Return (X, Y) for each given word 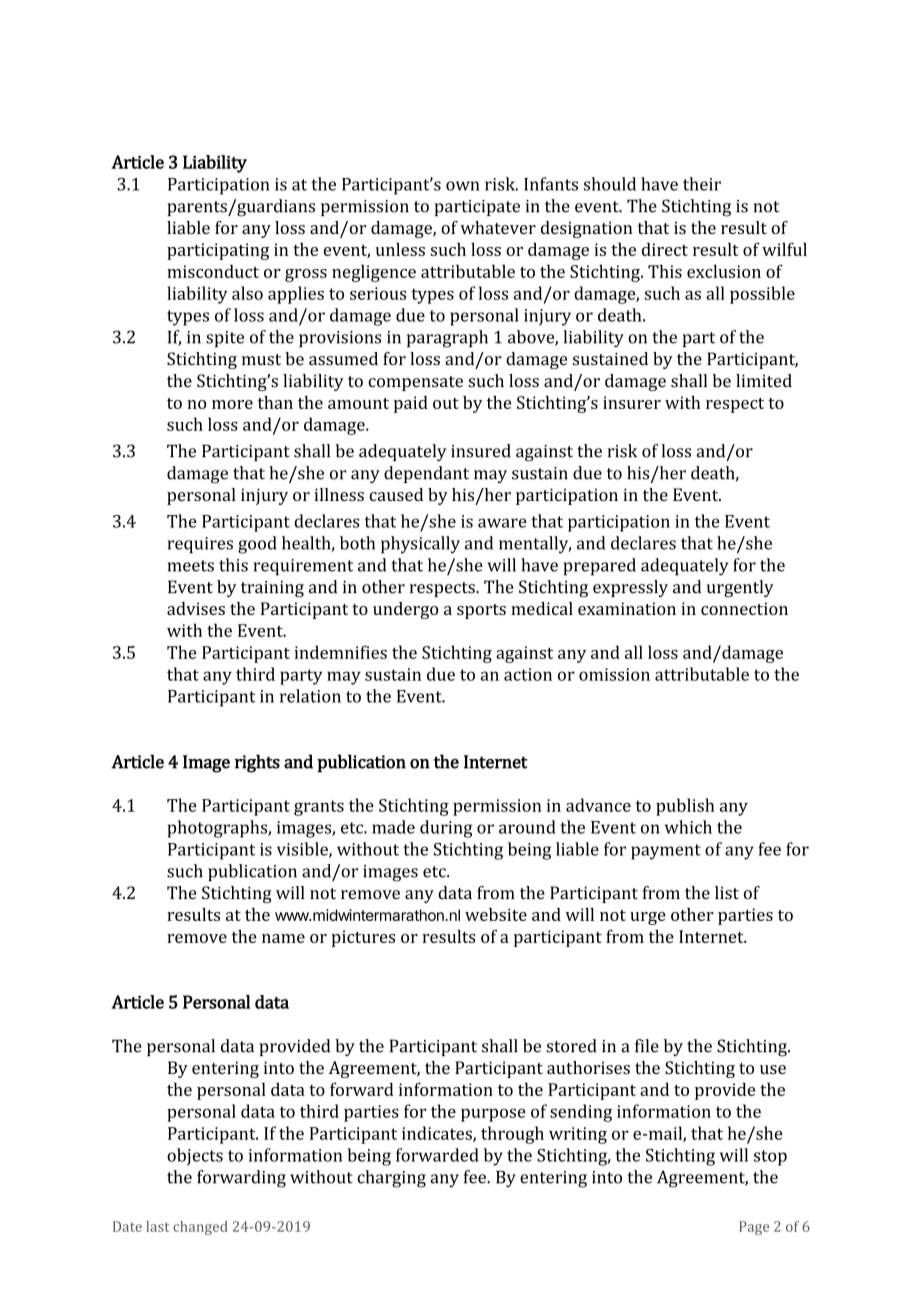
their (702, 184)
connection (744, 608)
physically (420, 545)
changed (200, 1228)
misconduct (213, 271)
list (727, 893)
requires (200, 545)
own (462, 186)
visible (303, 850)
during (446, 829)
